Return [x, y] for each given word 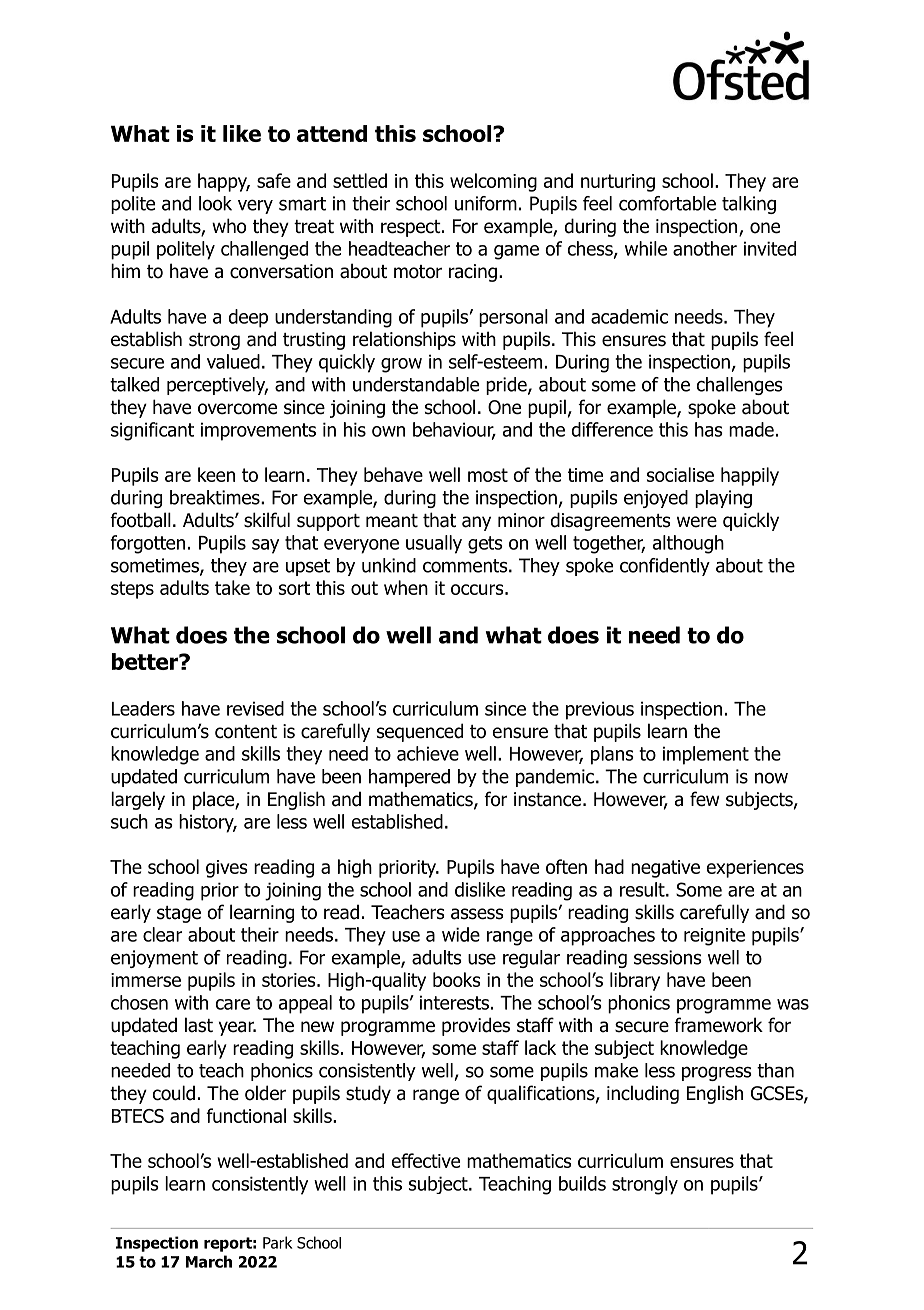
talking [749, 205]
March [209, 1261]
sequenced [420, 732]
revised [255, 708]
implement [706, 755]
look [215, 203]
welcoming [493, 182]
